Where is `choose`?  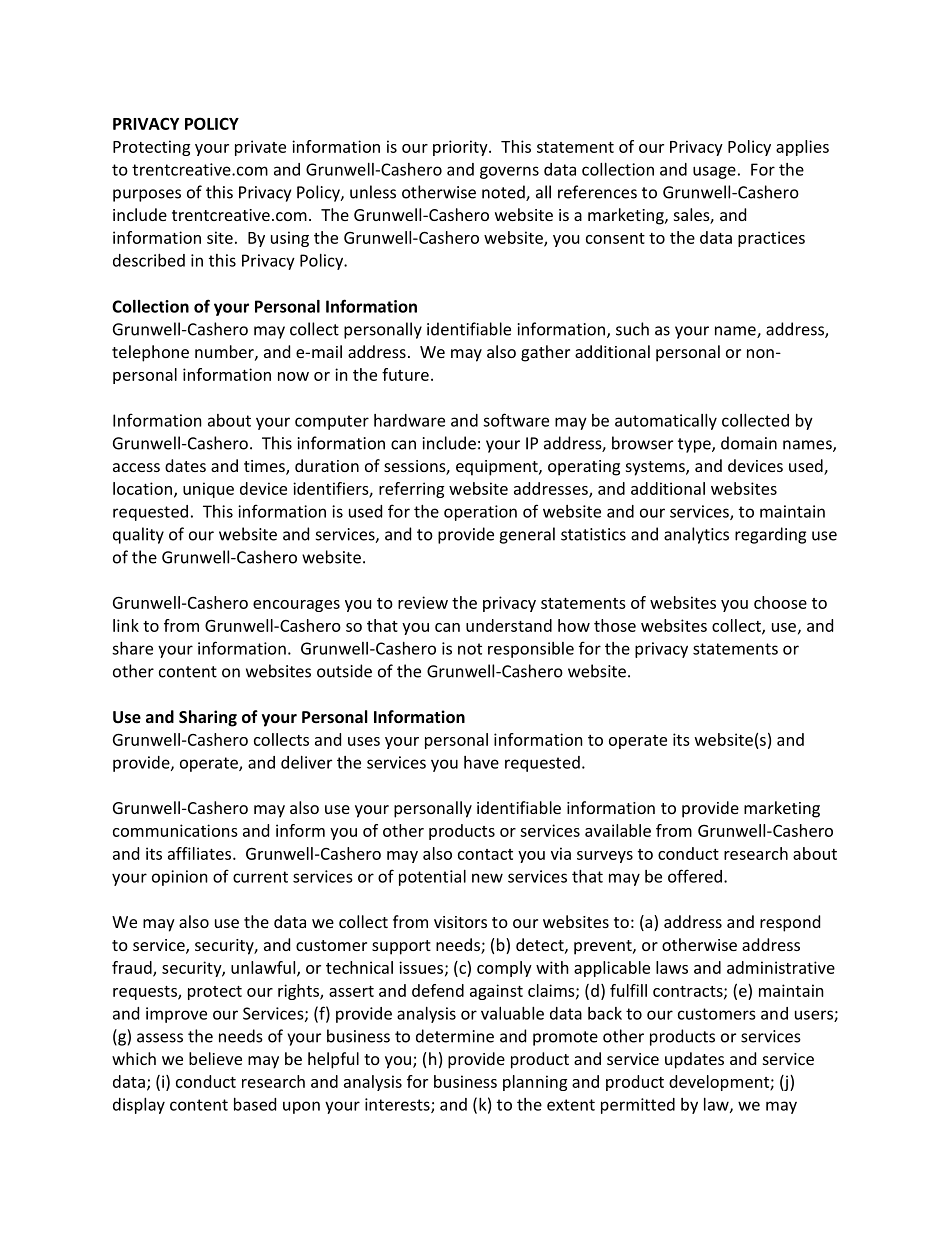 choose is located at coordinates (780, 602).
